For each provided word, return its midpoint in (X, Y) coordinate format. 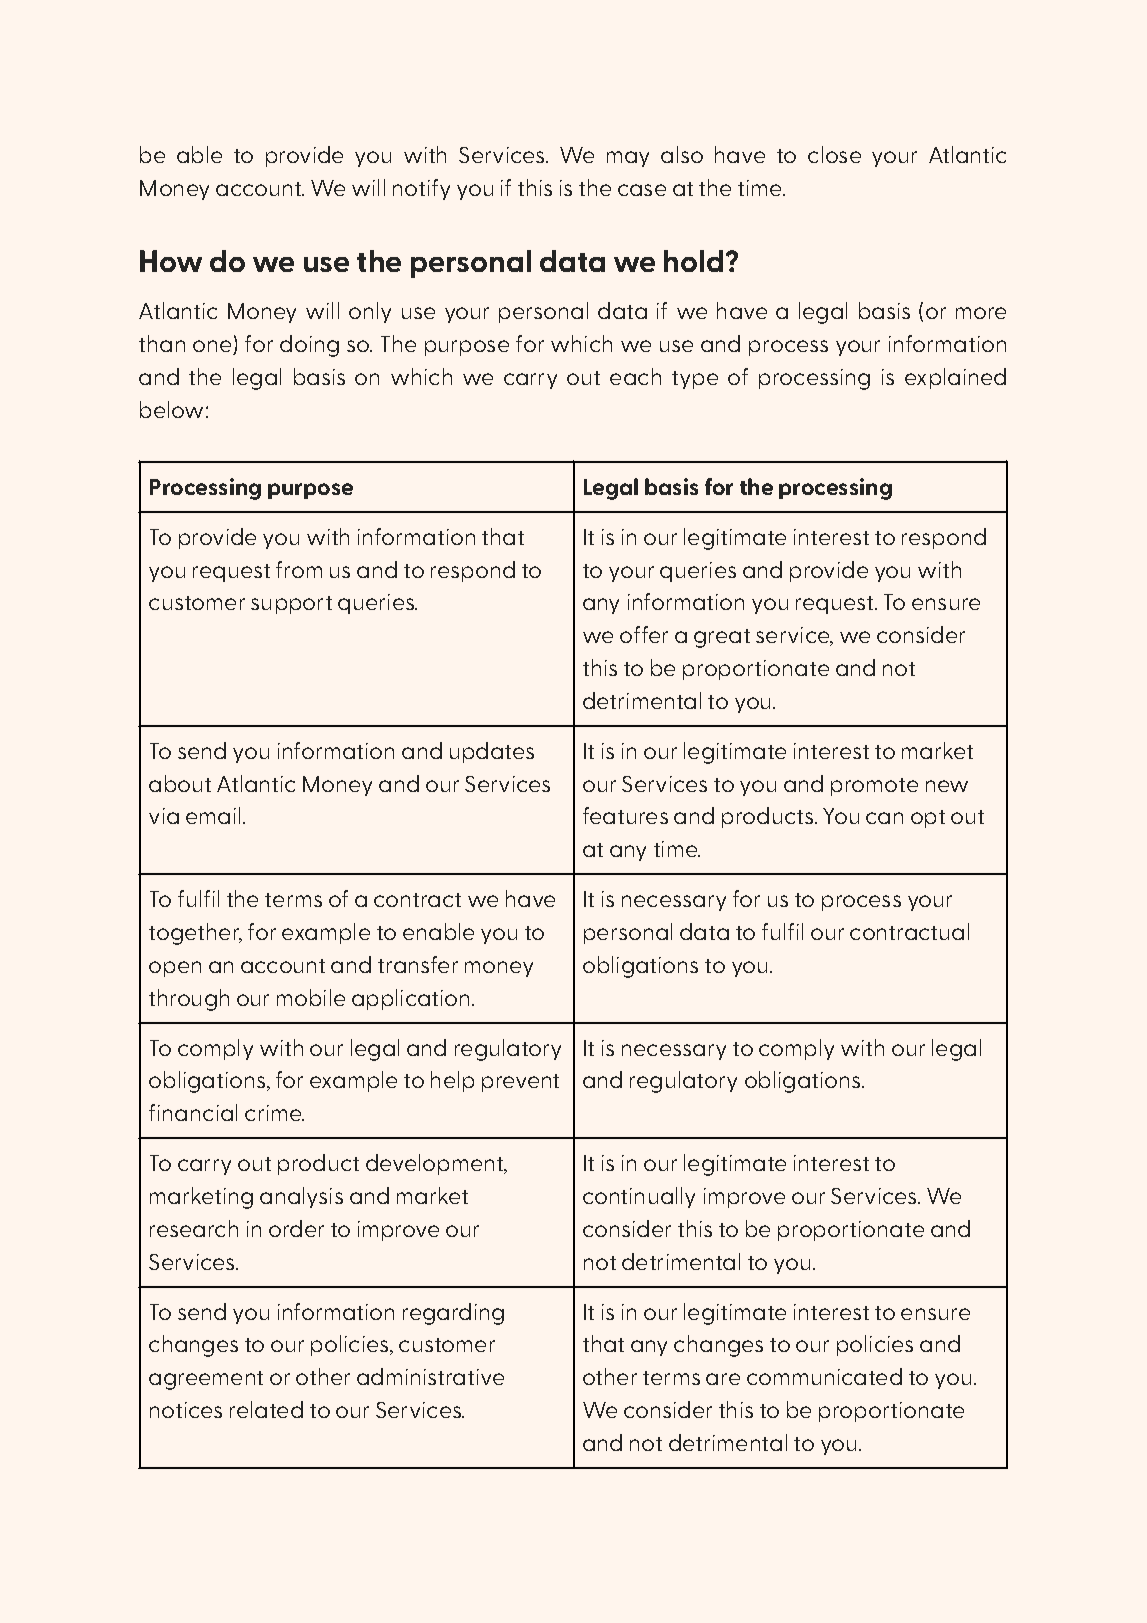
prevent (520, 1083)
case (642, 190)
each (635, 376)
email (213, 815)
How (171, 261)
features (625, 815)
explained (955, 378)
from (299, 569)
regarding (453, 1314)
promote (874, 787)
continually (639, 1197)
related (266, 1409)
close (834, 154)
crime (274, 1113)
